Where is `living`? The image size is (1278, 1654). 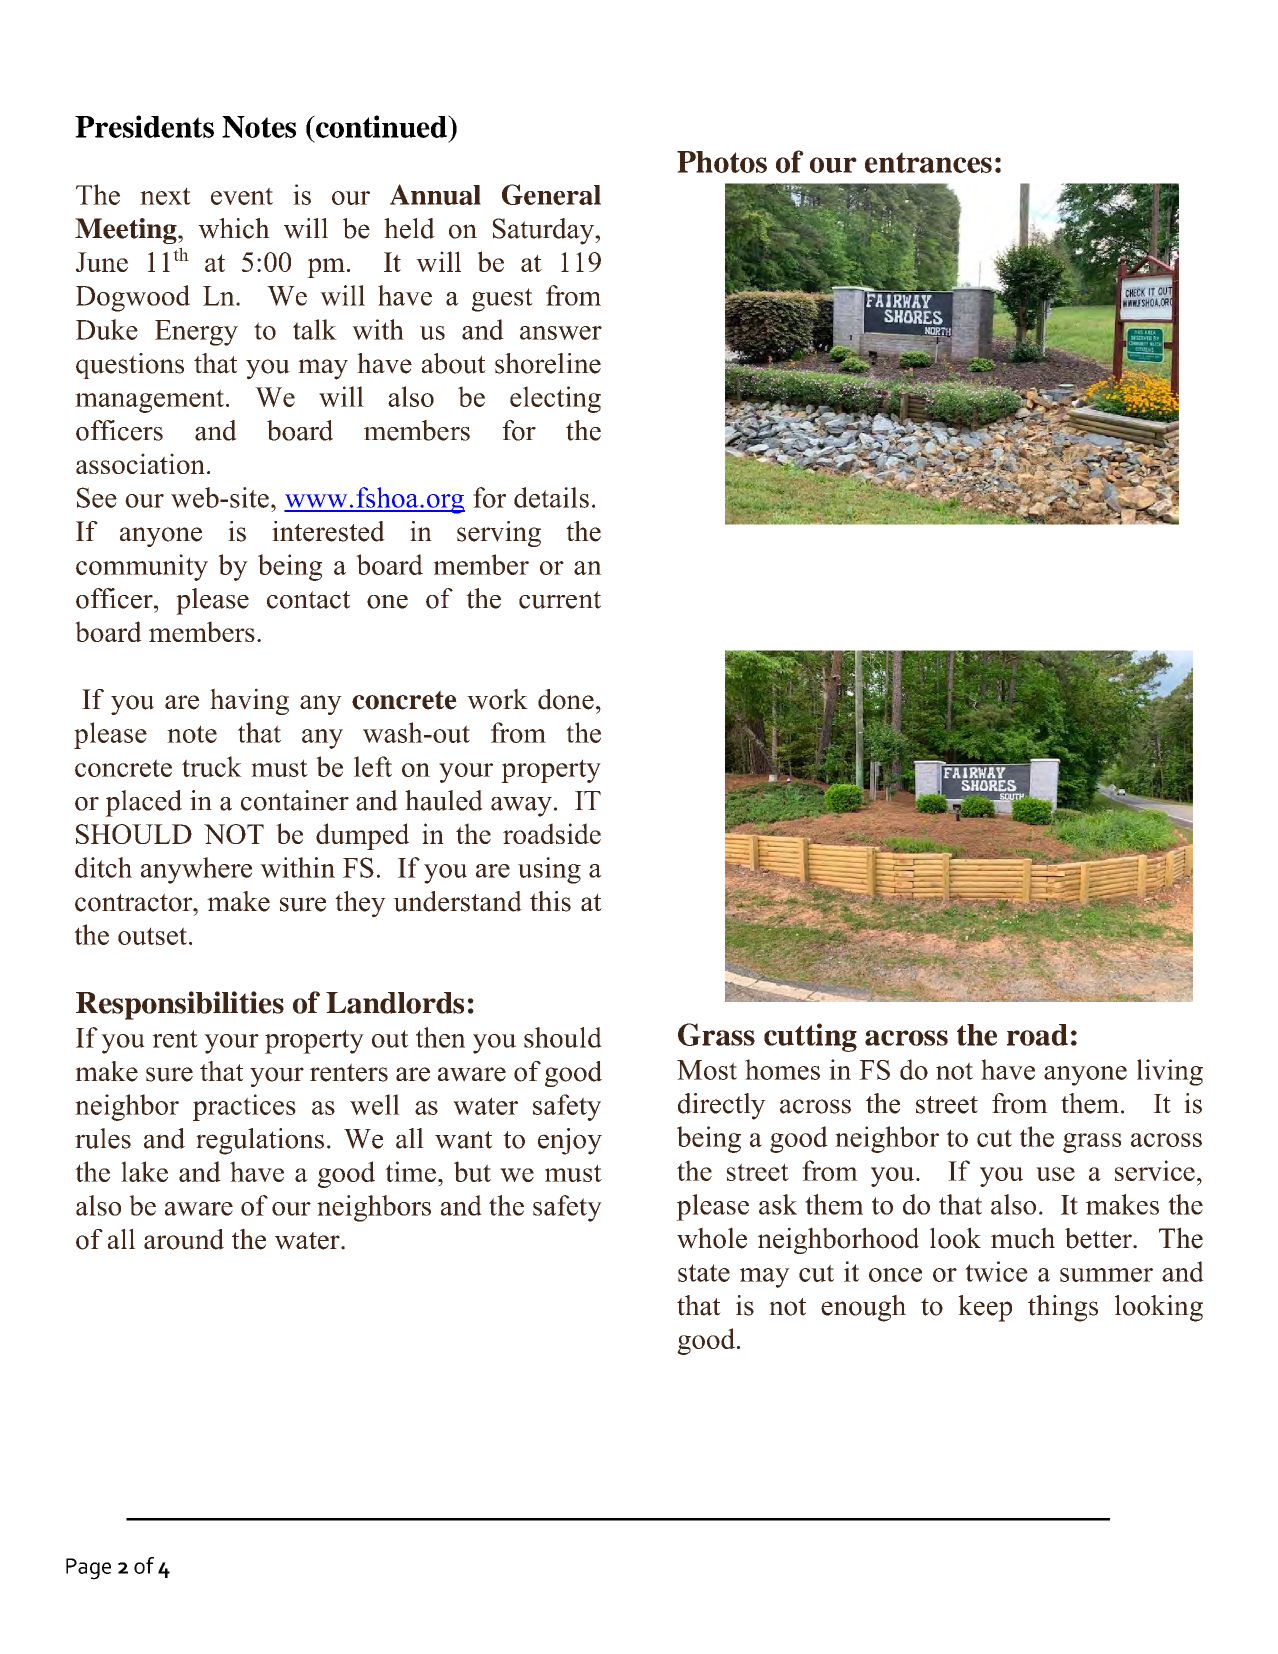
living is located at coordinates (1170, 1072).
